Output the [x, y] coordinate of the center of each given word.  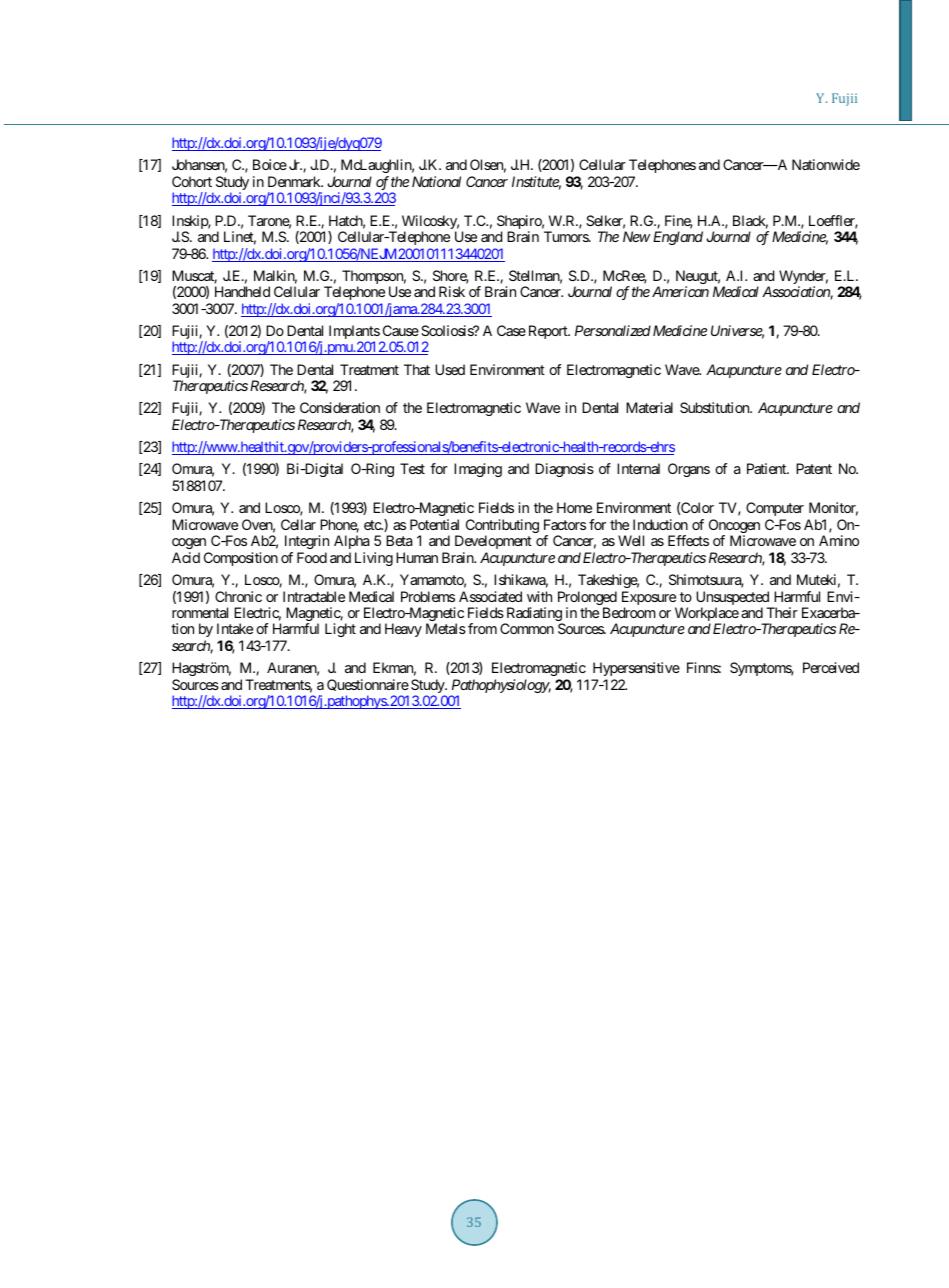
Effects [688, 540]
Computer [775, 509]
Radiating [534, 615]
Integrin [307, 542]
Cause [401, 330]
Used [450, 369]
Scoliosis [448, 330]
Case [511, 330]
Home [574, 507]
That [417, 369]
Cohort [192, 181]
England [678, 238]
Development [493, 542]
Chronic [238, 596]
